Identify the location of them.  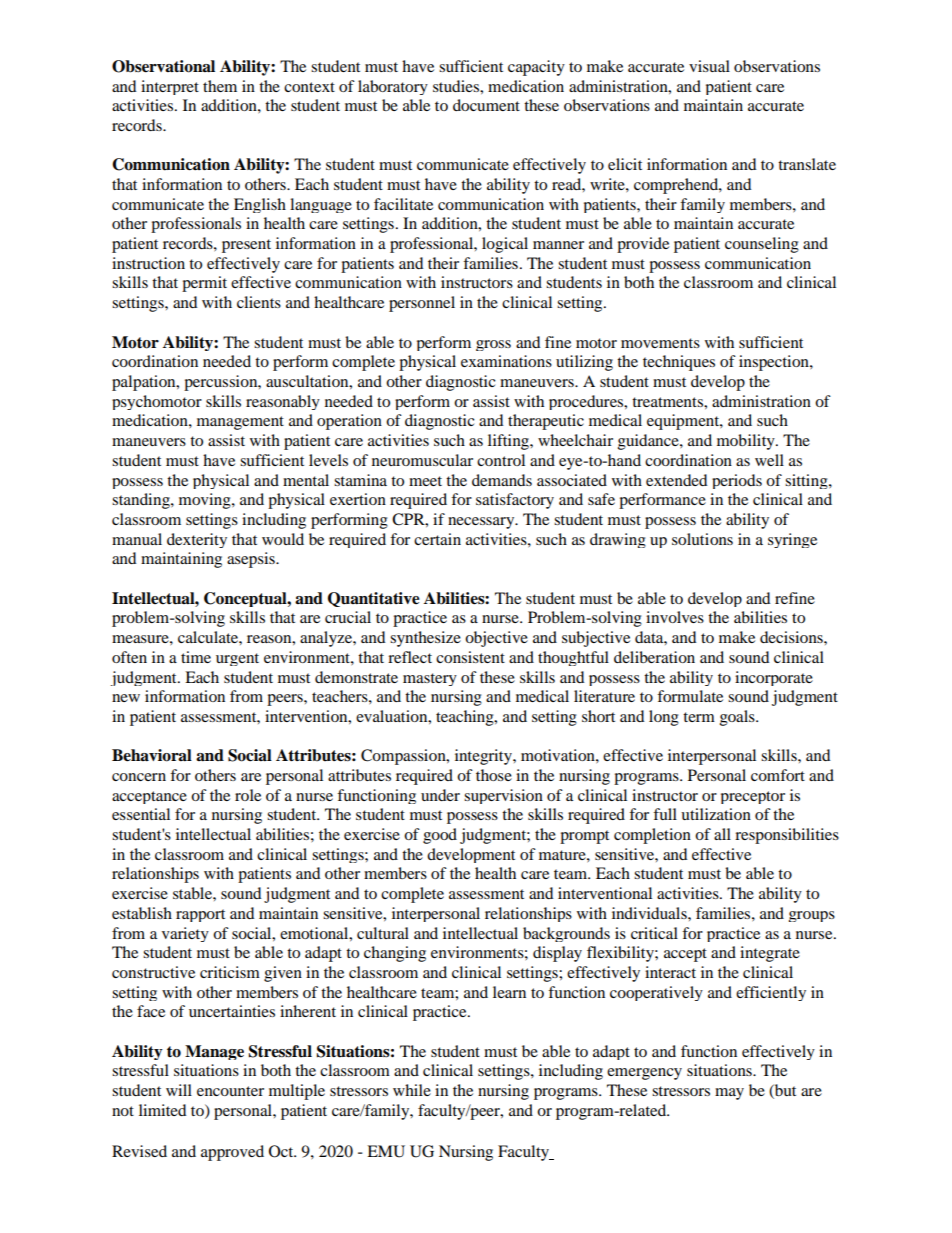
(220, 86).
